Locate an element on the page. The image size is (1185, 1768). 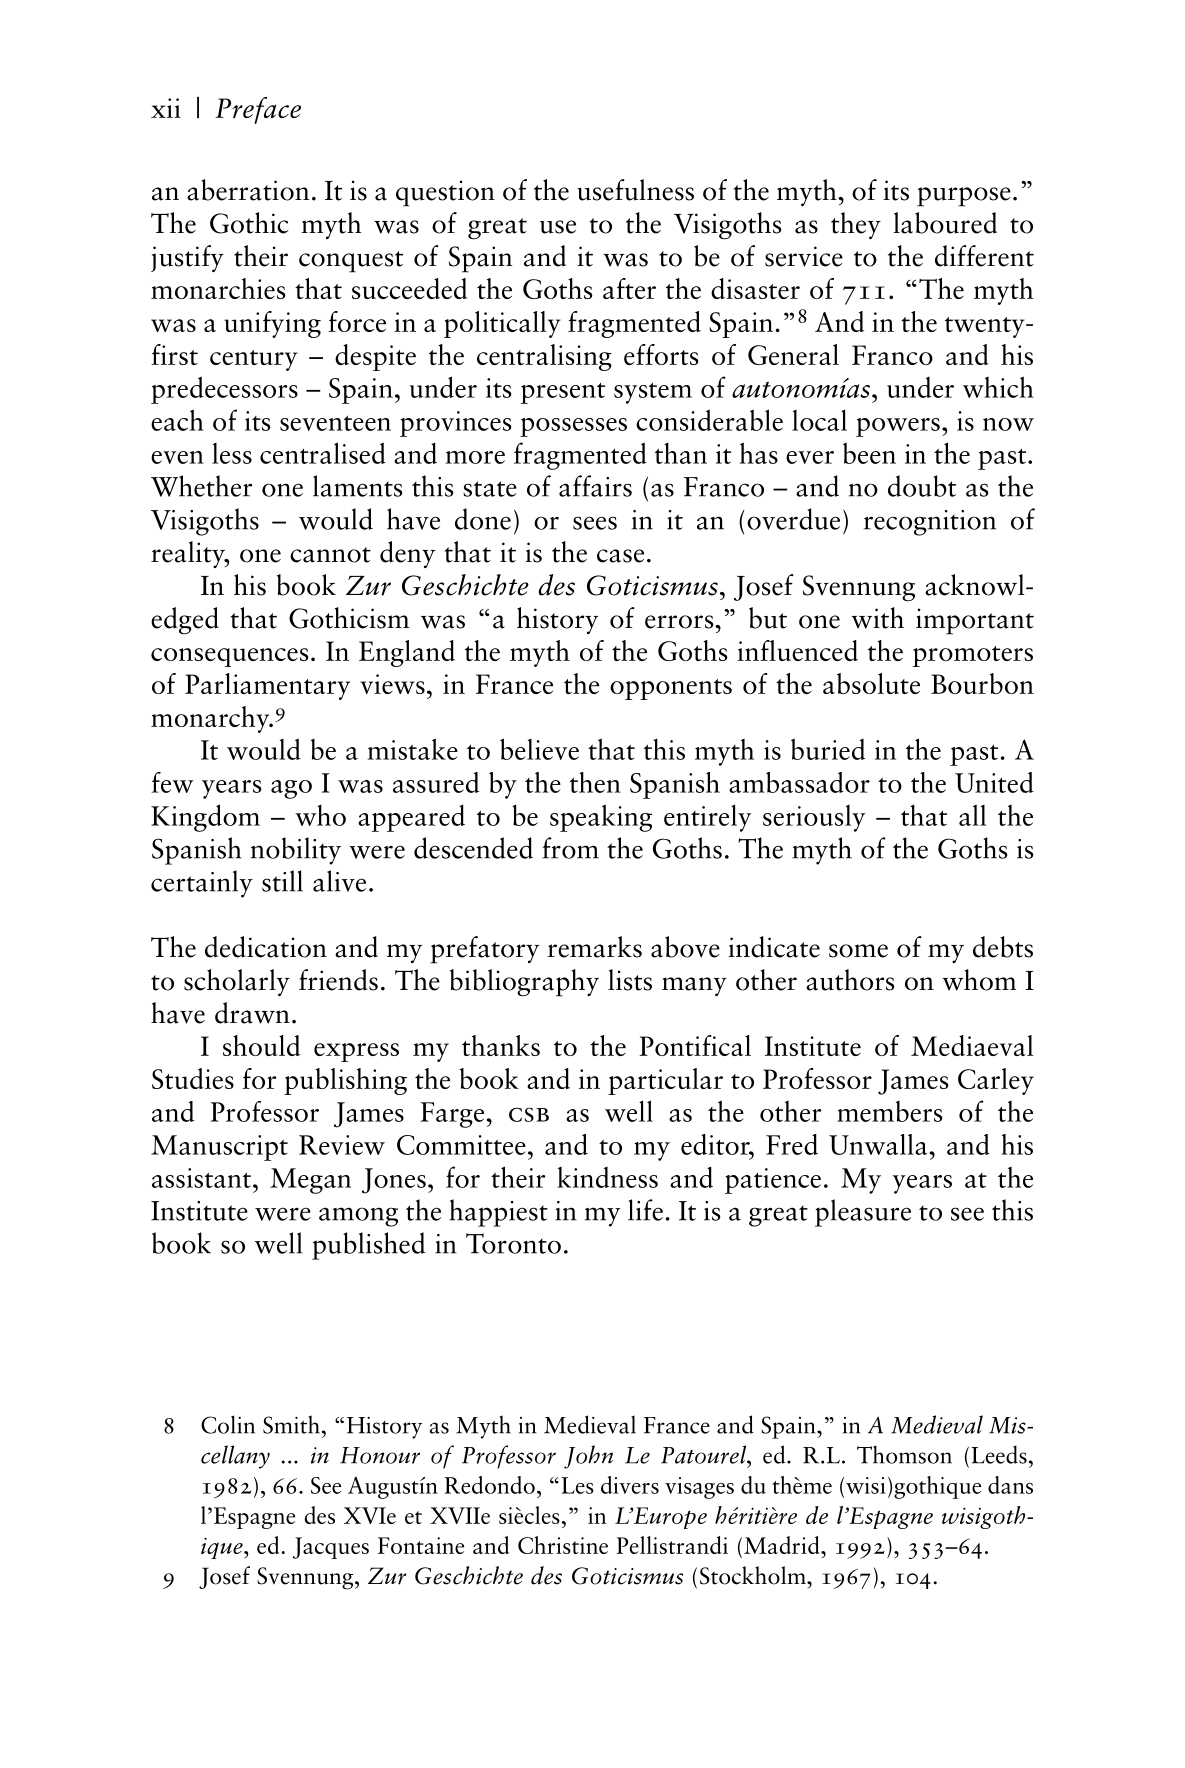
believe is located at coordinates (539, 749).
